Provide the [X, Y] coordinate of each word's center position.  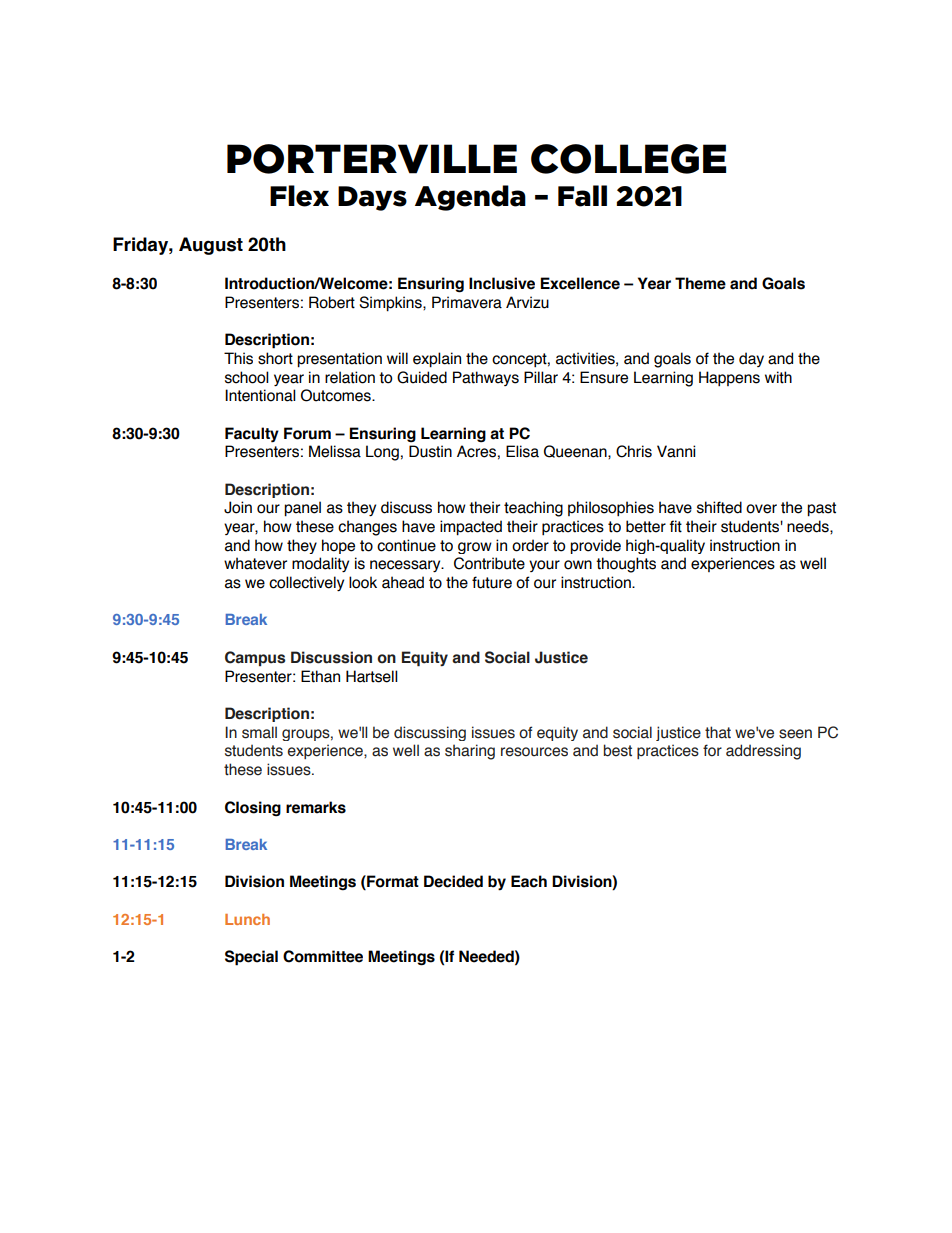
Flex [299, 196]
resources [534, 752]
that [718, 732]
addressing [763, 752]
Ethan [320, 676]
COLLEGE [628, 159]
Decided [453, 881]
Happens [729, 378]
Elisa [522, 451]
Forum [307, 433]
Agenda [470, 198]
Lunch [247, 919]
